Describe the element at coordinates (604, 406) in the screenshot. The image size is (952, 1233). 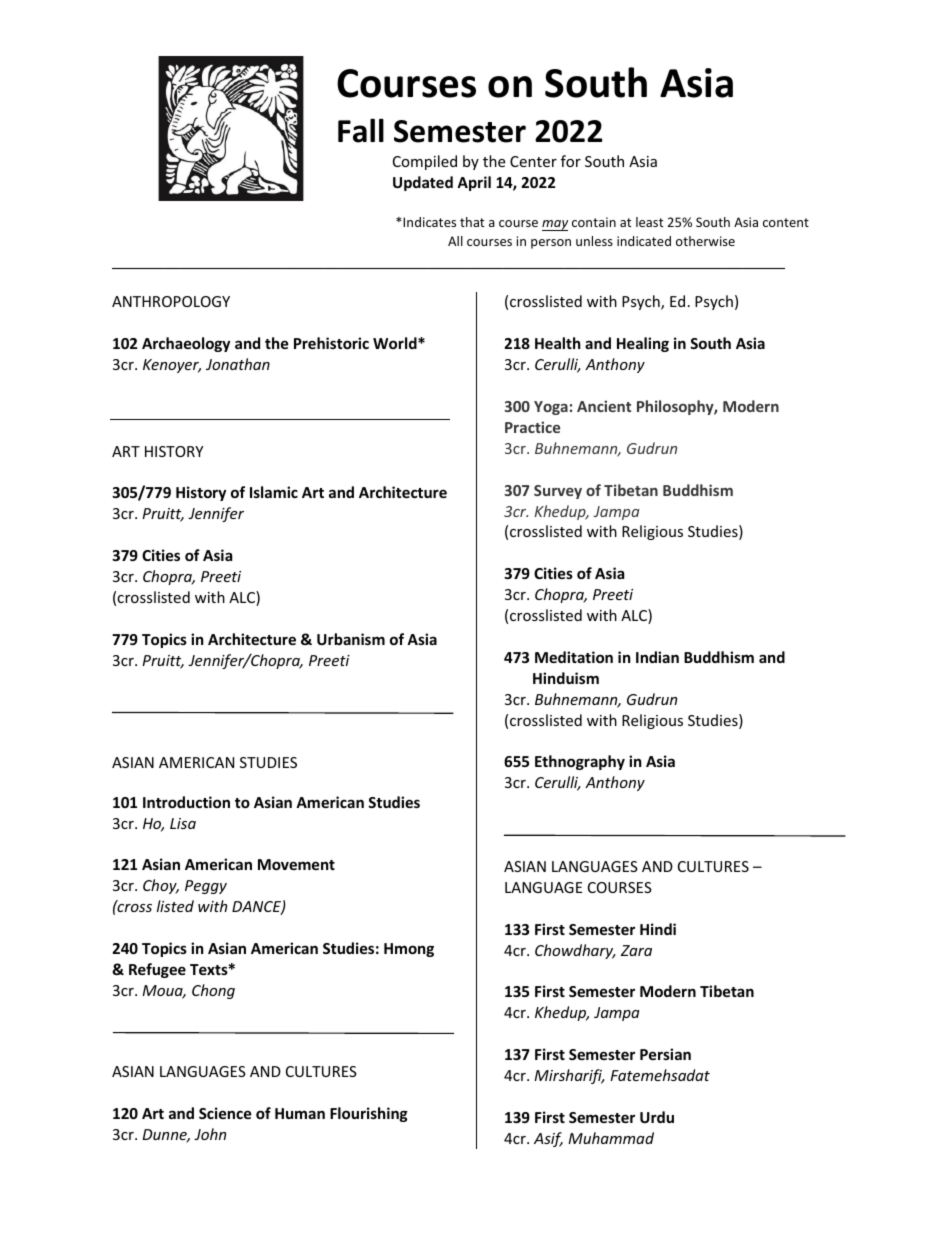
I see `Ancient` at that location.
